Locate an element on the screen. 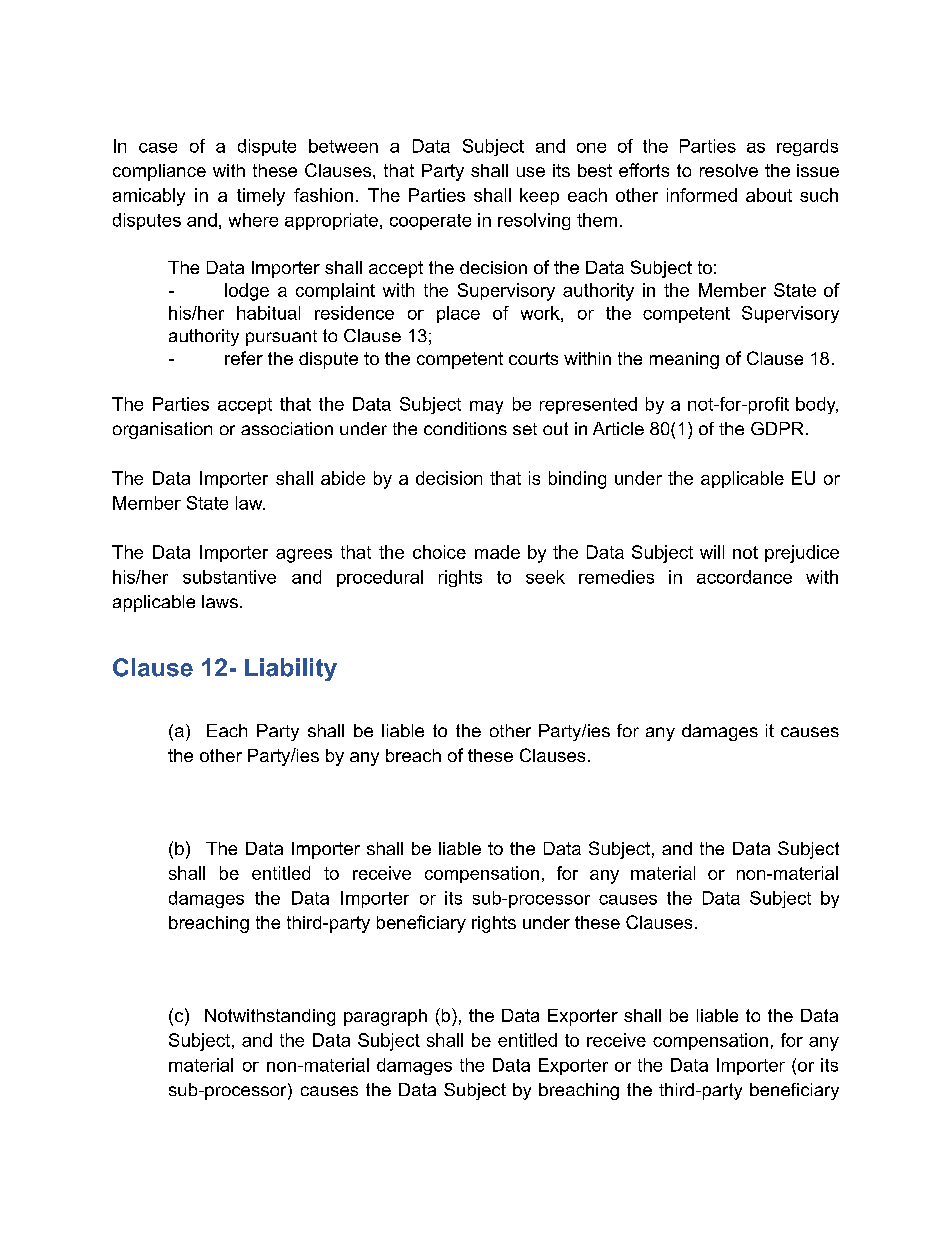 The width and height of the screenshot is (952, 1233). seek is located at coordinates (545, 577).
